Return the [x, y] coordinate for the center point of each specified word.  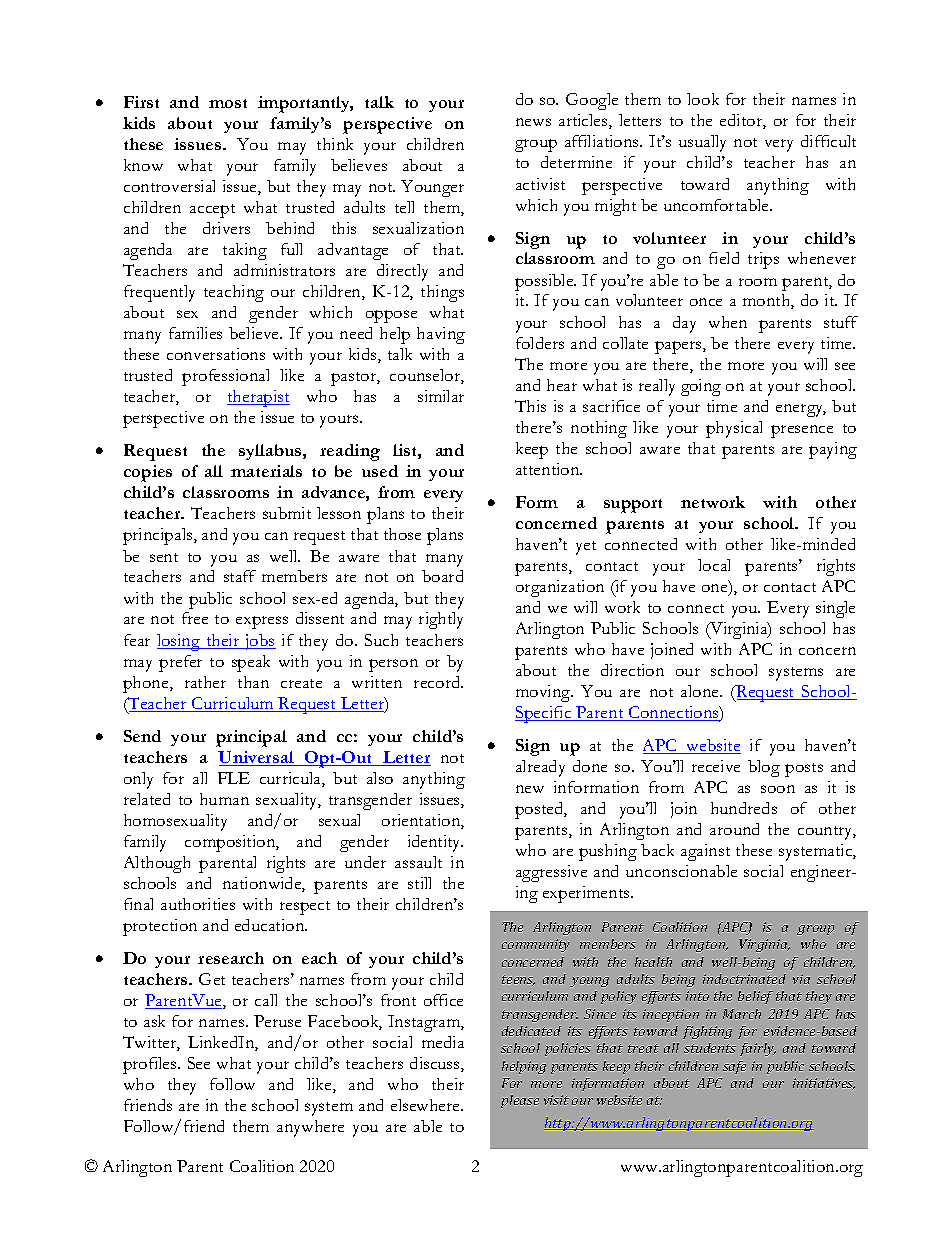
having [441, 335]
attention [549, 469]
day [684, 324]
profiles [151, 1065]
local [714, 565]
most [228, 103]
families [195, 333]
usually [702, 143]
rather [205, 682]
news [533, 122]
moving [544, 693]
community [536, 945]
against [705, 852]
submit [287, 513]
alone [701, 691]
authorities [198, 904]
